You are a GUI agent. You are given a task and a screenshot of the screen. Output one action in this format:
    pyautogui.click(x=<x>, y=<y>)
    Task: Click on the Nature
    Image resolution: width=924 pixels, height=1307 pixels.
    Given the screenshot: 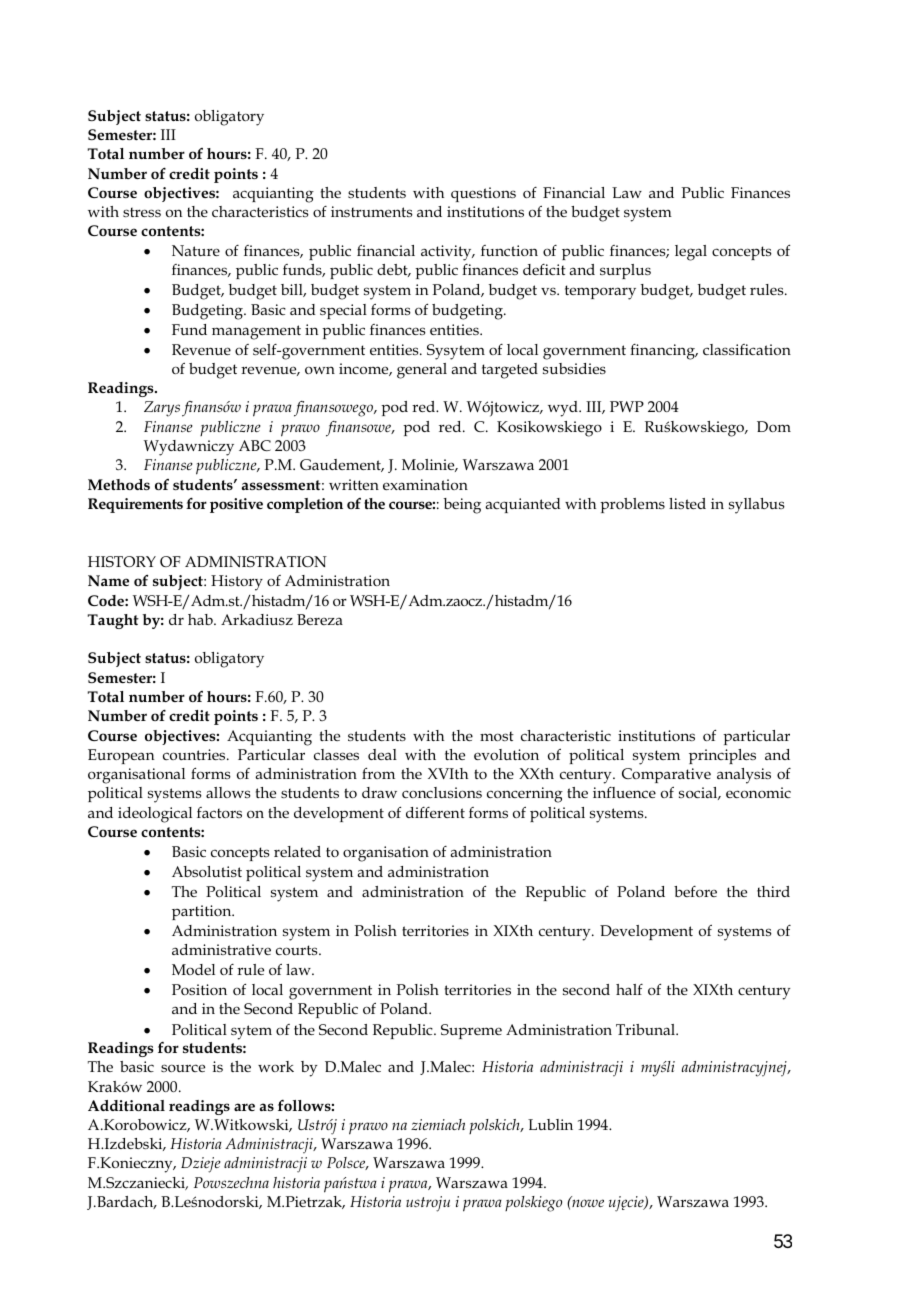 What is the action you would take?
    pyautogui.click(x=196, y=250)
